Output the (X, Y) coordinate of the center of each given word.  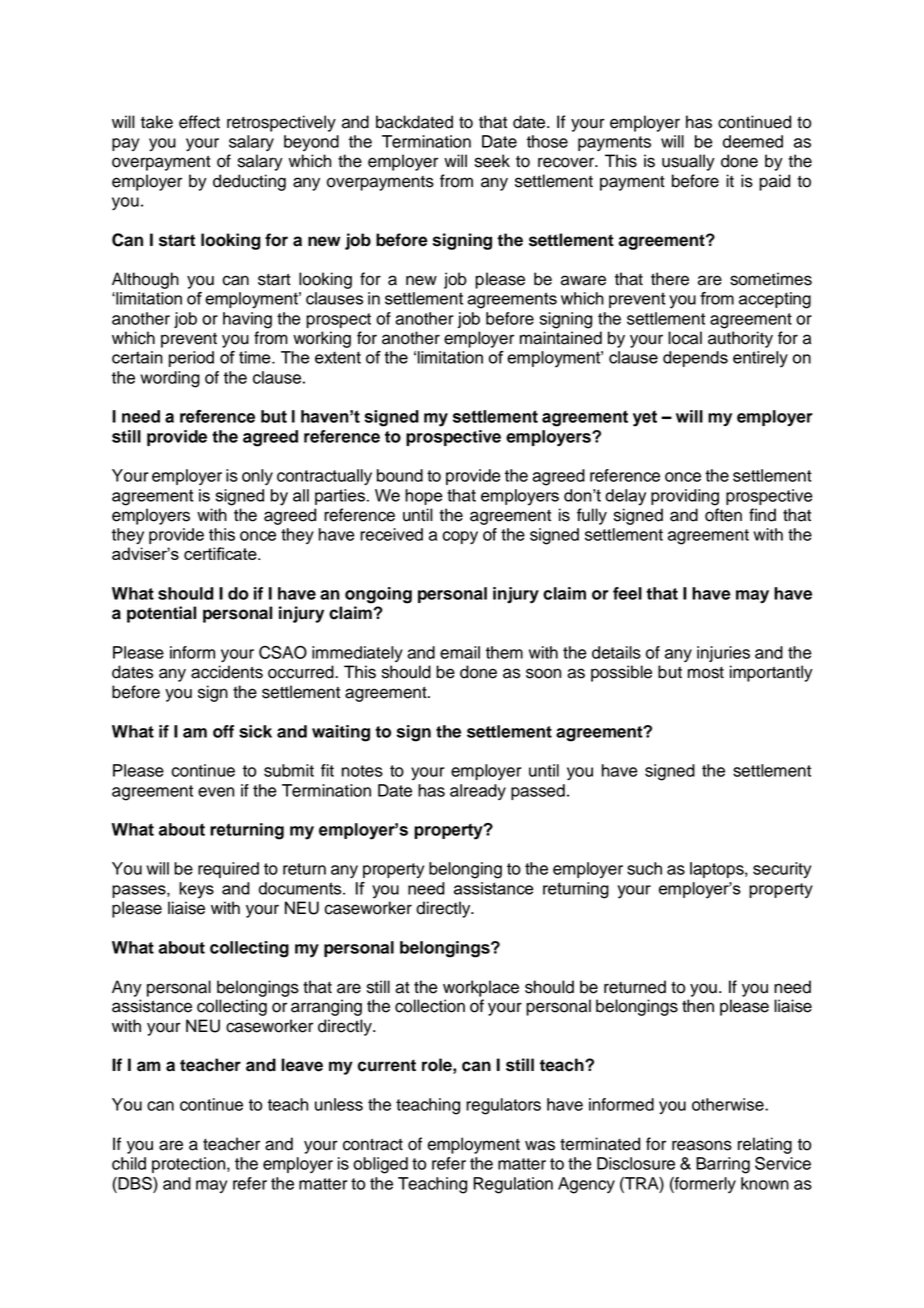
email (460, 652)
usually (688, 162)
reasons (702, 1145)
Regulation (513, 1185)
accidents (227, 672)
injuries (723, 654)
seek (492, 161)
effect (199, 122)
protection (190, 1165)
